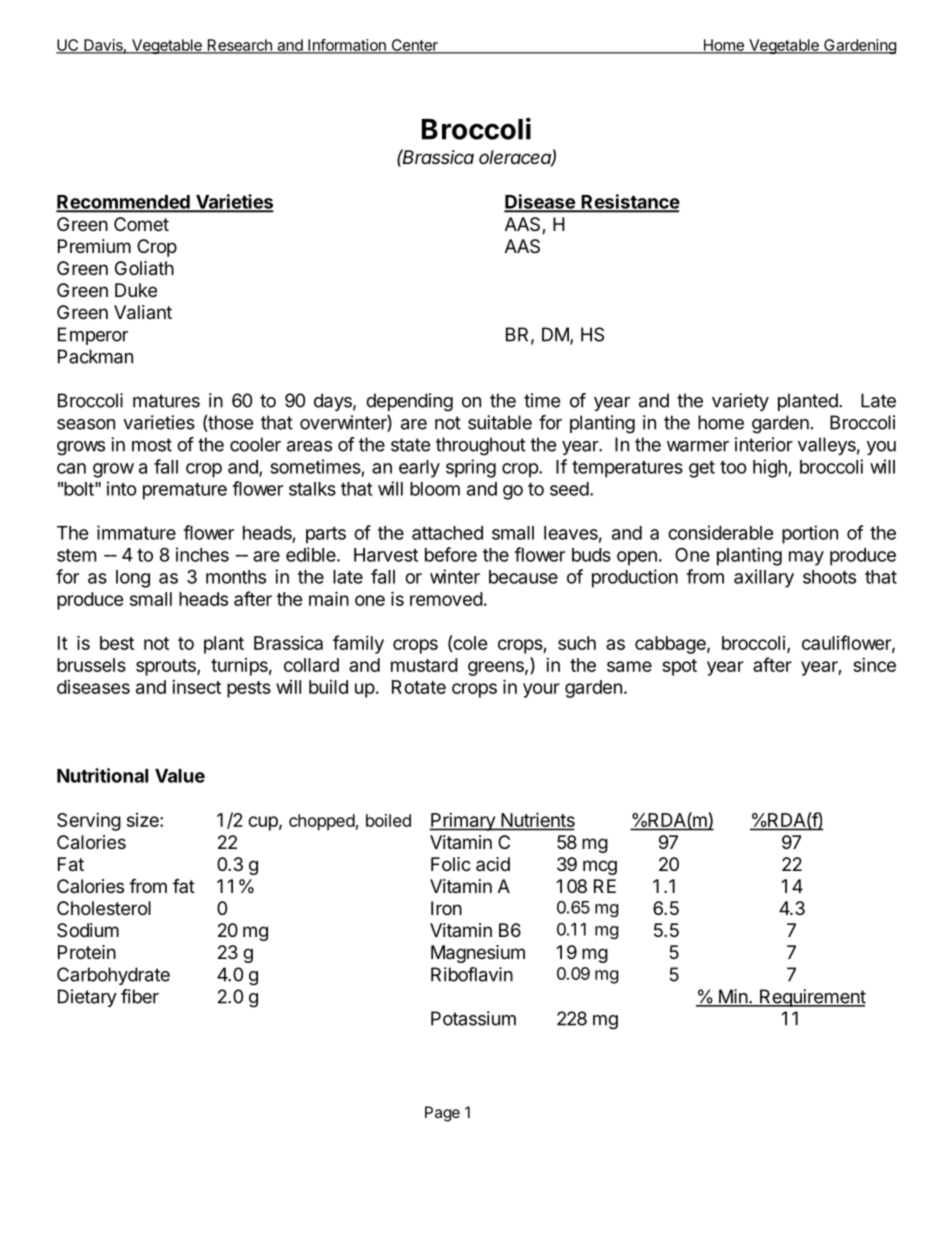  I want to click on long, so click(133, 579).
